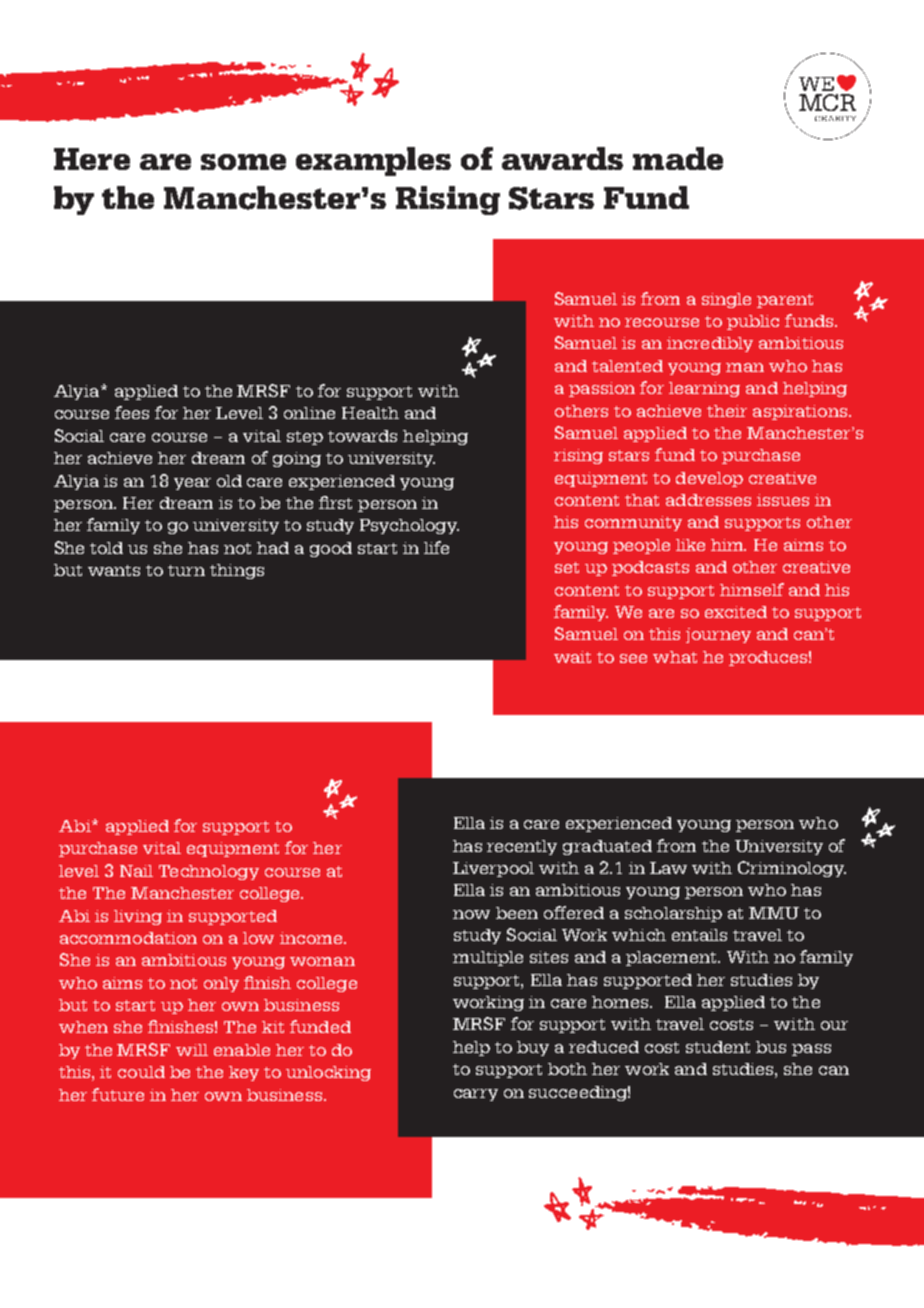 This screenshot has height=1308, width=924. Describe the element at coordinates (141, 1072) in the screenshot. I see `could` at that location.
